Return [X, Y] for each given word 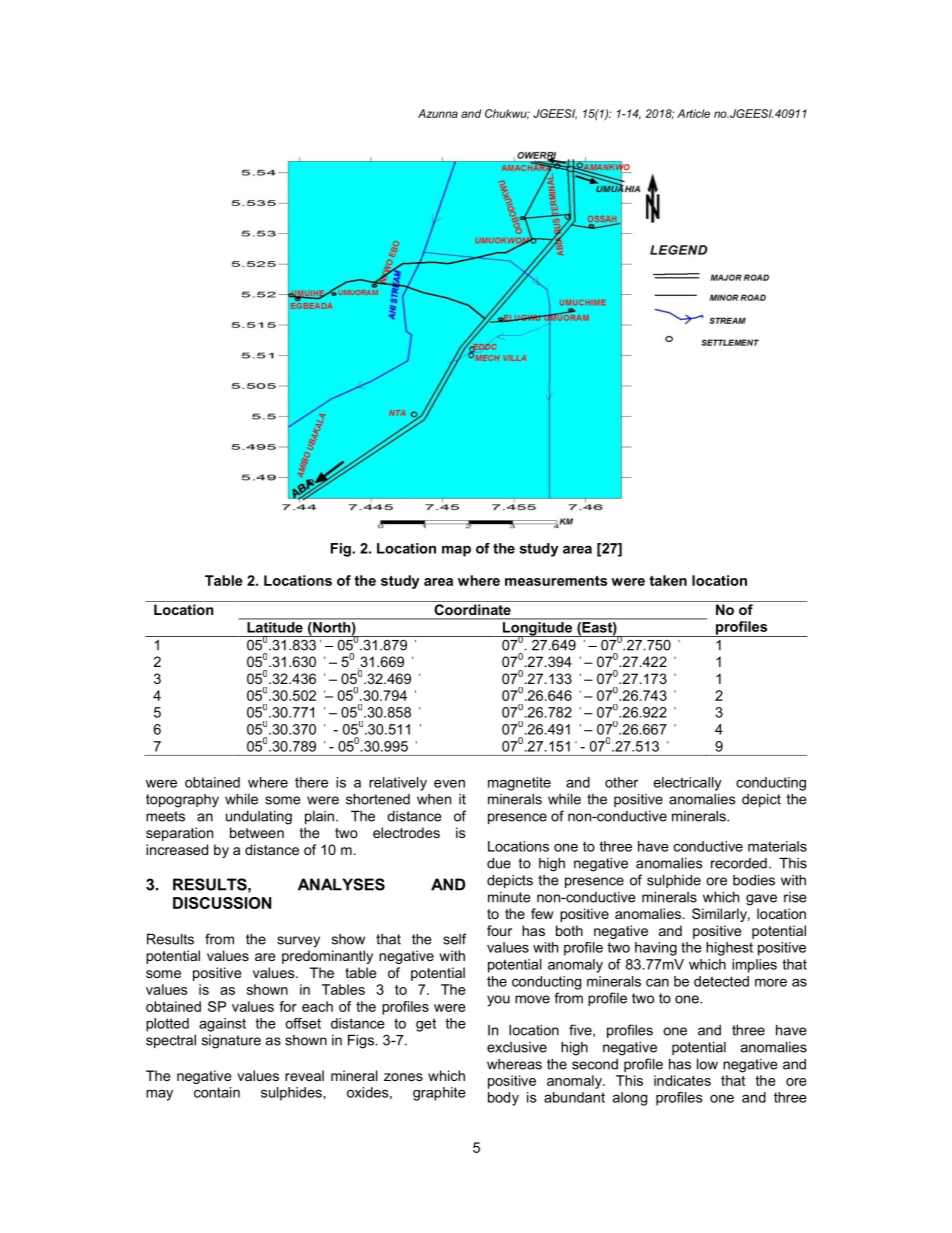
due [499, 863]
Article [693, 113]
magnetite [519, 784]
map [456, 551]
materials [777, 846]
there [311, 782]
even [449, 783]
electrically [688, 784]
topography [182, 801]
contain [217, 1092]
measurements [556, 580]
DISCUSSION [222, 903]
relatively [398, 784]
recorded [739, 863]
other [621, 782]
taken [668, 580]
